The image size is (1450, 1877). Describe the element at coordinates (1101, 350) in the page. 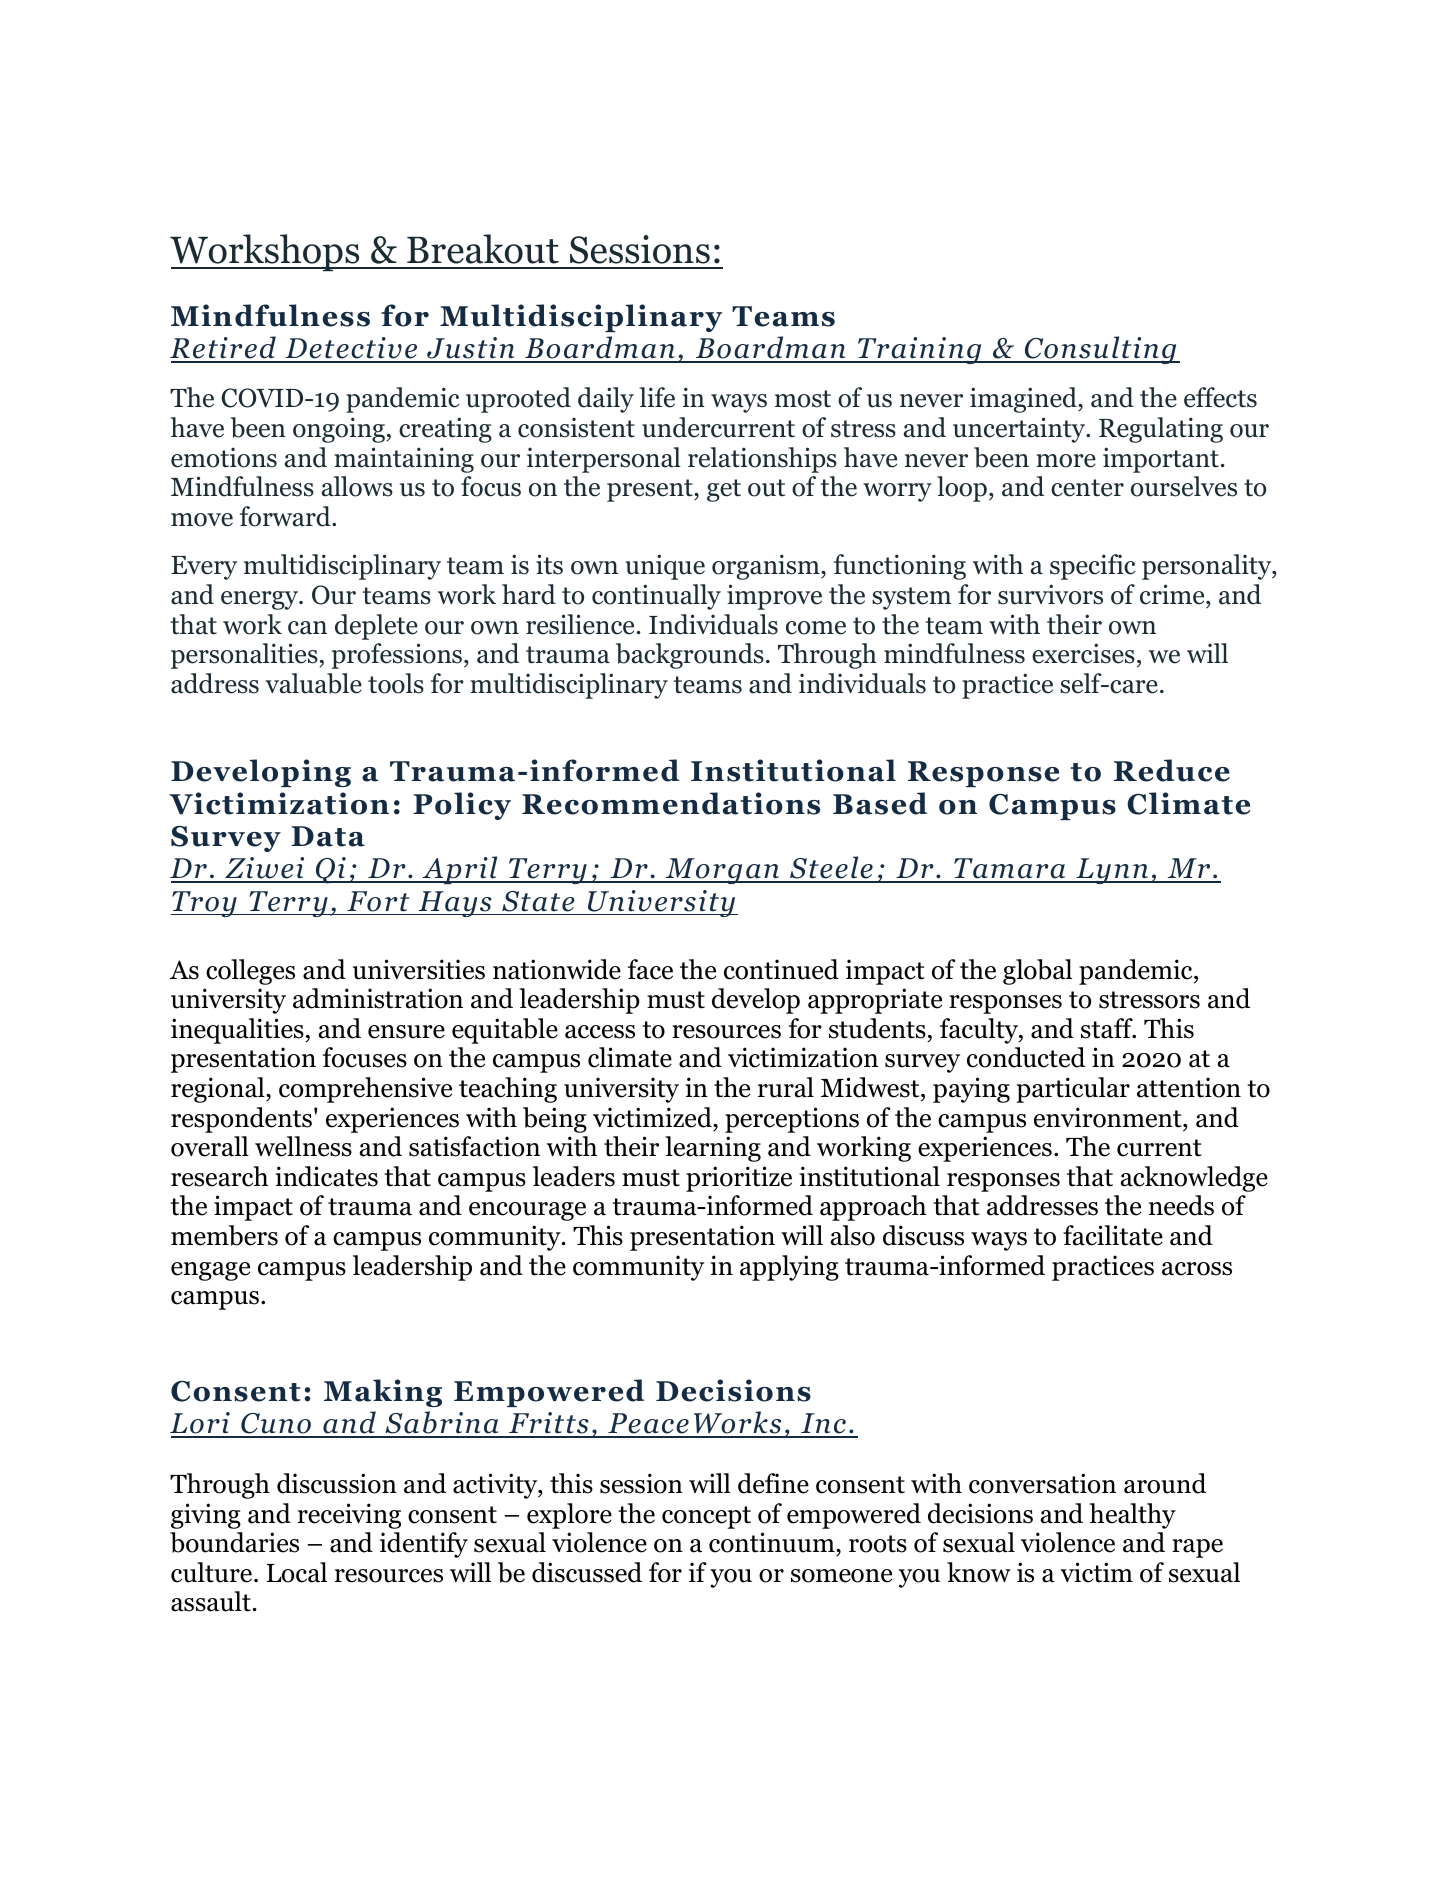

I see `Consulting` at that location.
